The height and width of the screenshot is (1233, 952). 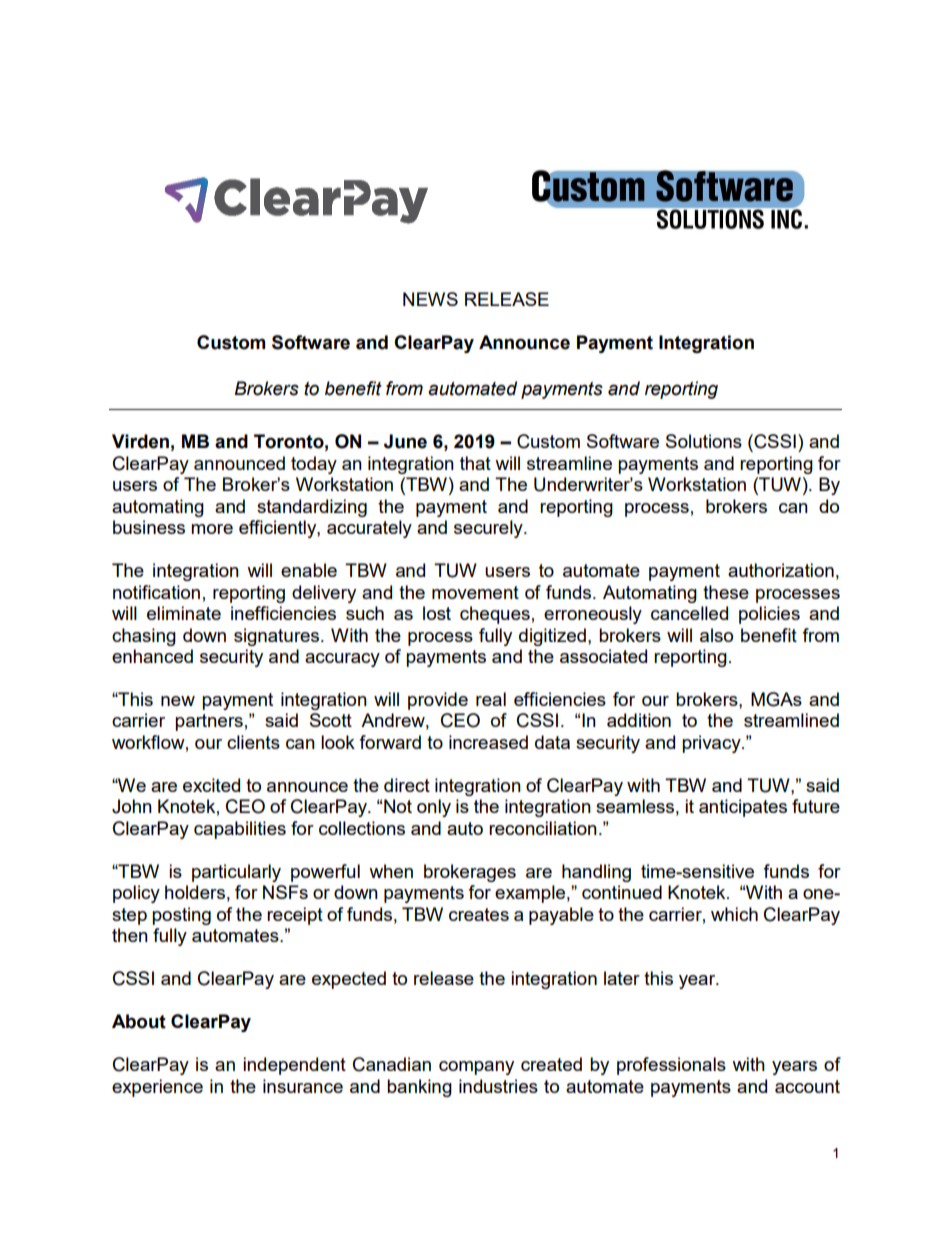 I want to click on only, so click(x=434, y=808).
